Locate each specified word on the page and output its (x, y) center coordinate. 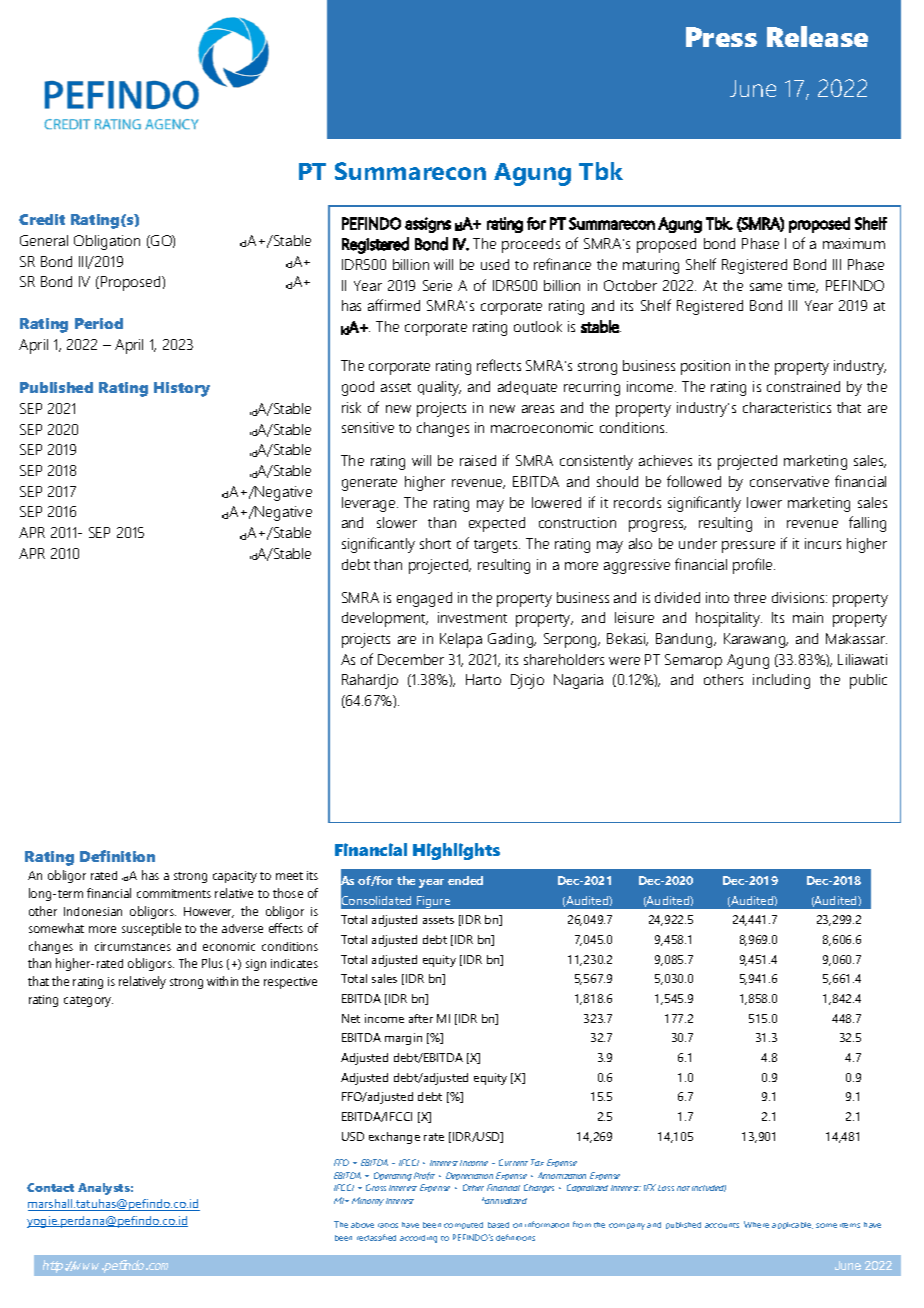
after (421, 1018)
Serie (437, 285)
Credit (42, 219)
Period (99, 323)
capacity (235, 877)
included (709, 1188)
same (766, 287)
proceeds (531, 245)
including (781, 681)
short (435, 543)
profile (754, 566)
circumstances (133, 946)
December (411, 659)
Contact (50, 1187)
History (182, 389)
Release (817, 36)
